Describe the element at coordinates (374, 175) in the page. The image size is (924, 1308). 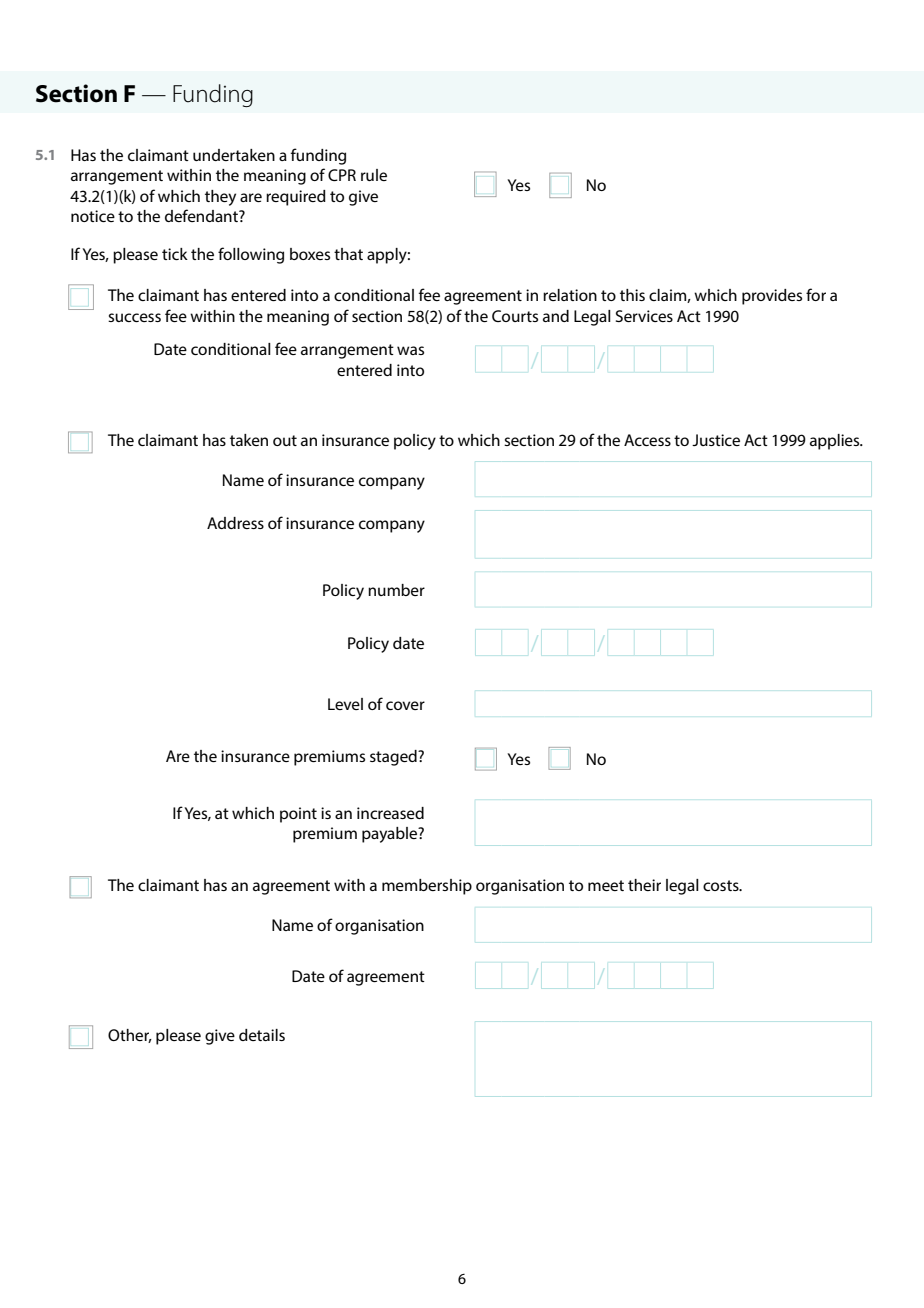
I see `rule` at that location.
